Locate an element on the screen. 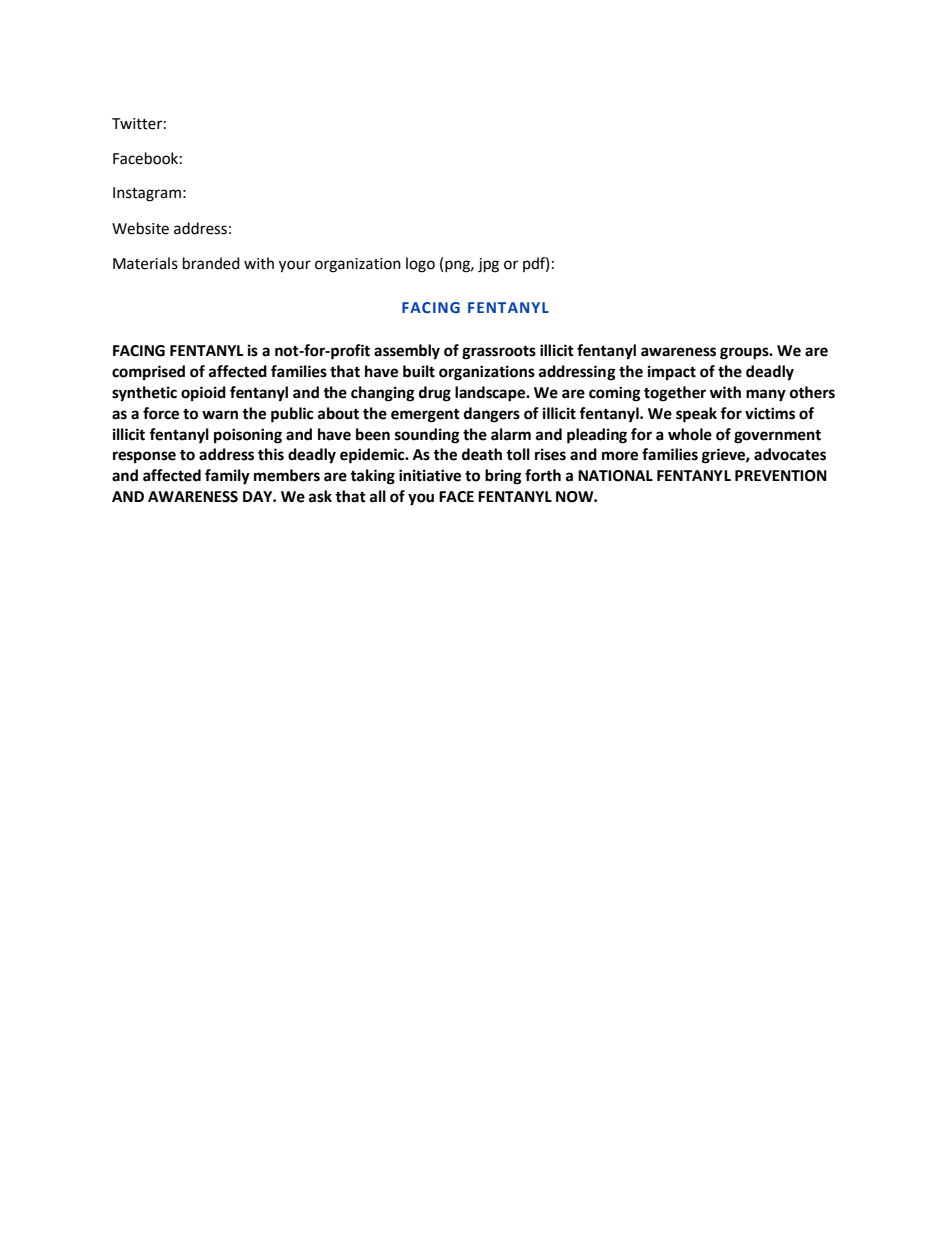 Image resolution: width=952 pixels, height=1233 pixels. bring is located at coordinates (503, 477).
